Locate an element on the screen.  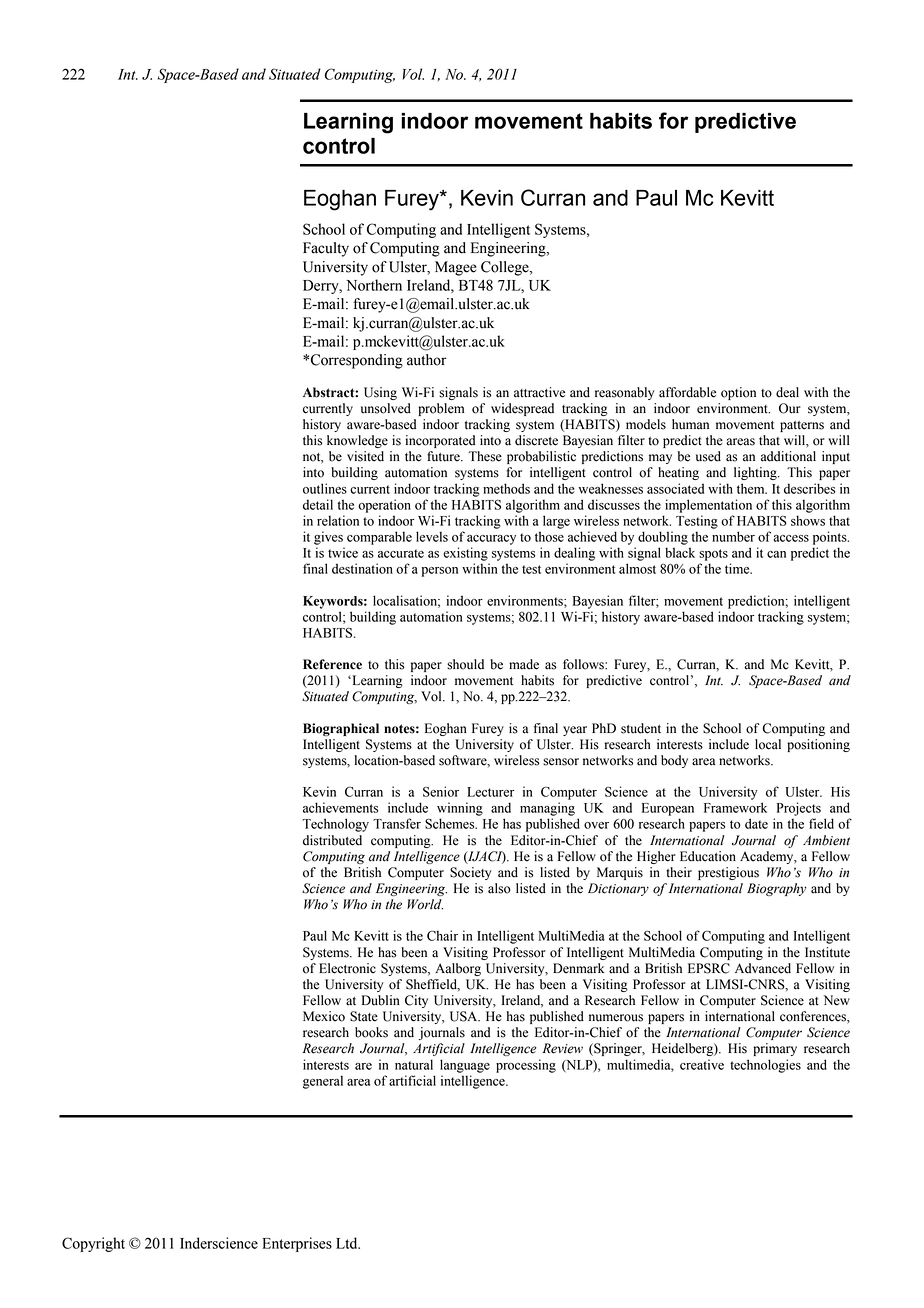
Senior is located at coordinates (441, 791).
